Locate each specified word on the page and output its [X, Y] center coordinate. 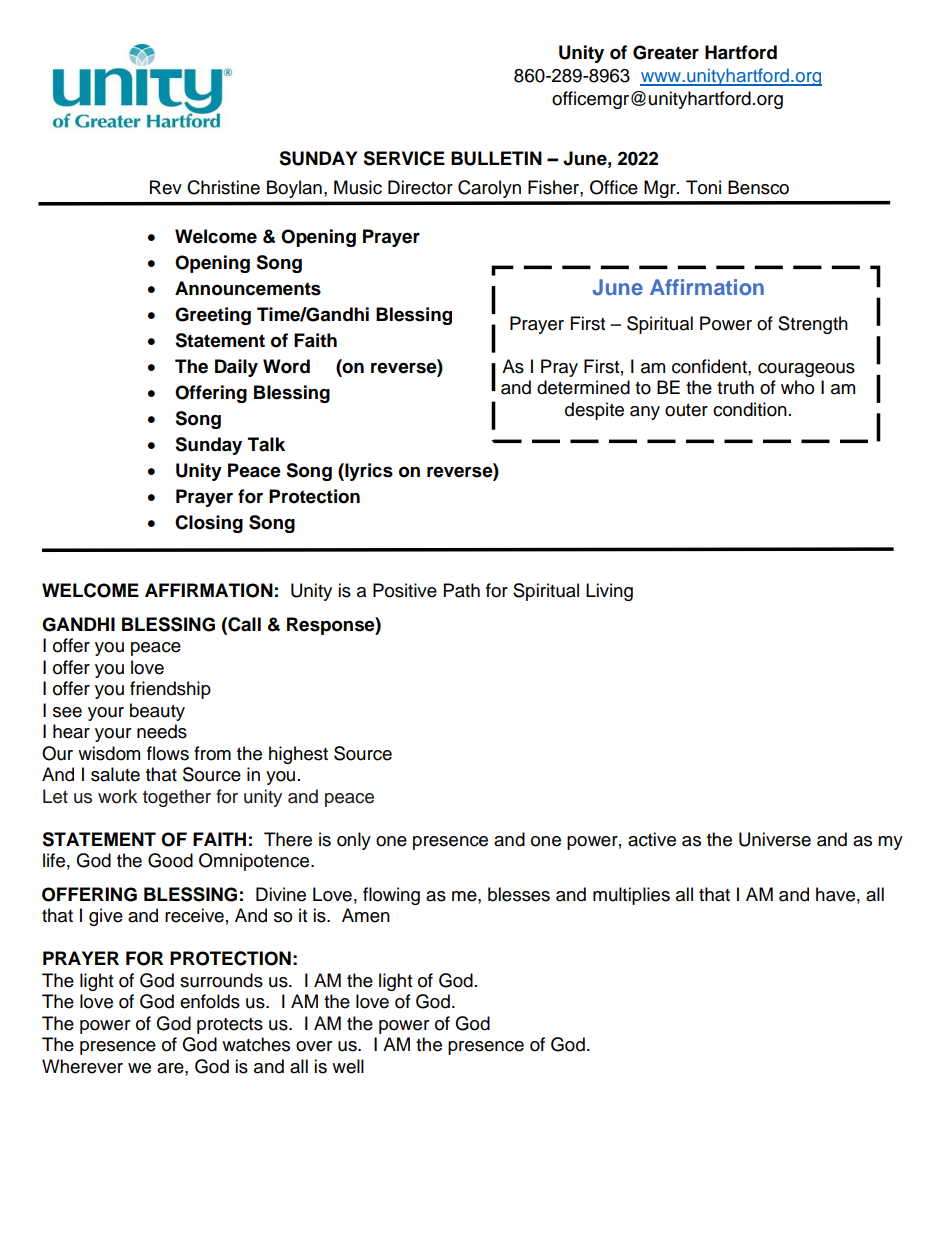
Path [462, 590]
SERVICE [404, 158]
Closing [209, 524]
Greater [666, 52]
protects [230, 1026]
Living [609, 592]
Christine [223, 187]
